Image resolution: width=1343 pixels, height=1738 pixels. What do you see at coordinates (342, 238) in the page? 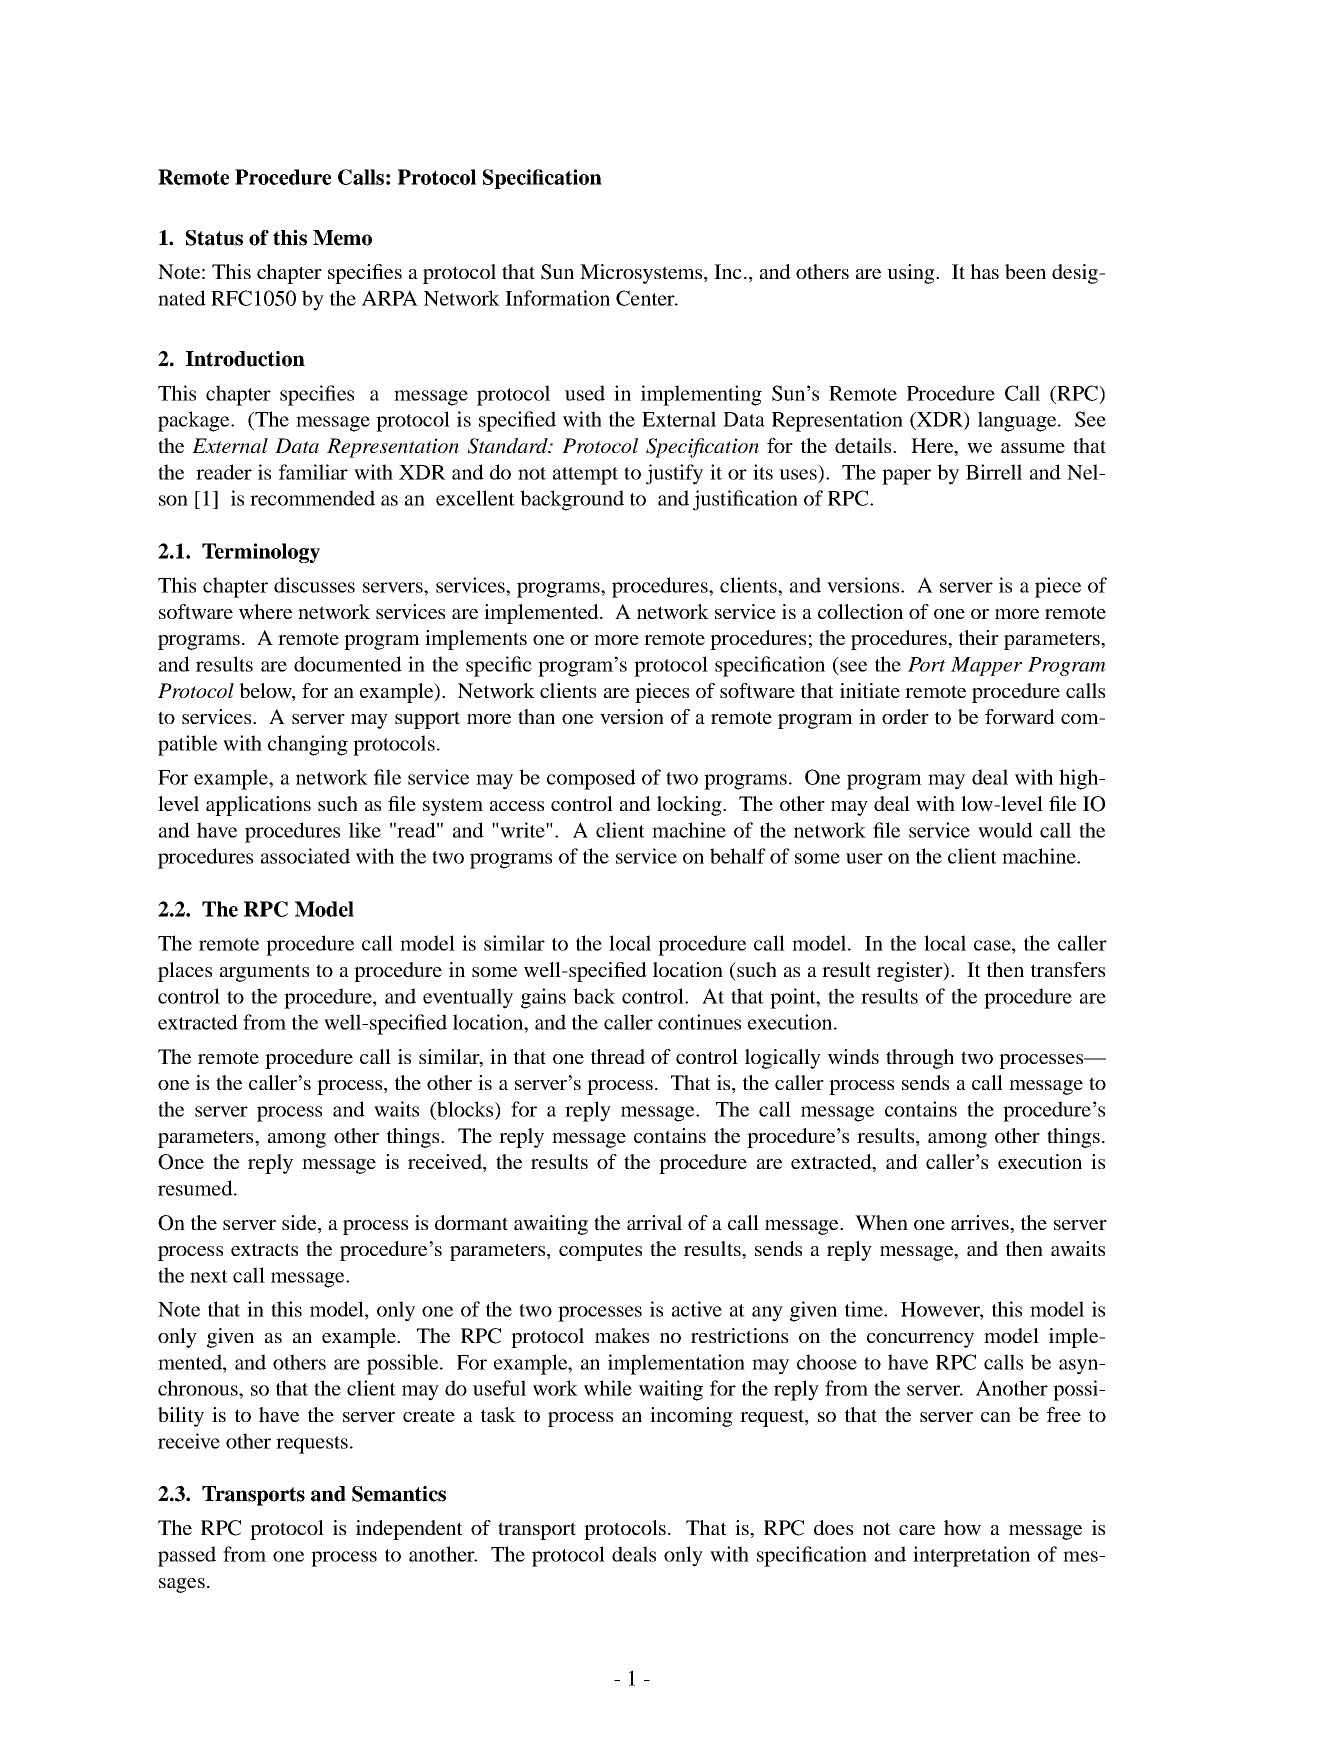
I see `Memo` at bounding box center [342, 238].
